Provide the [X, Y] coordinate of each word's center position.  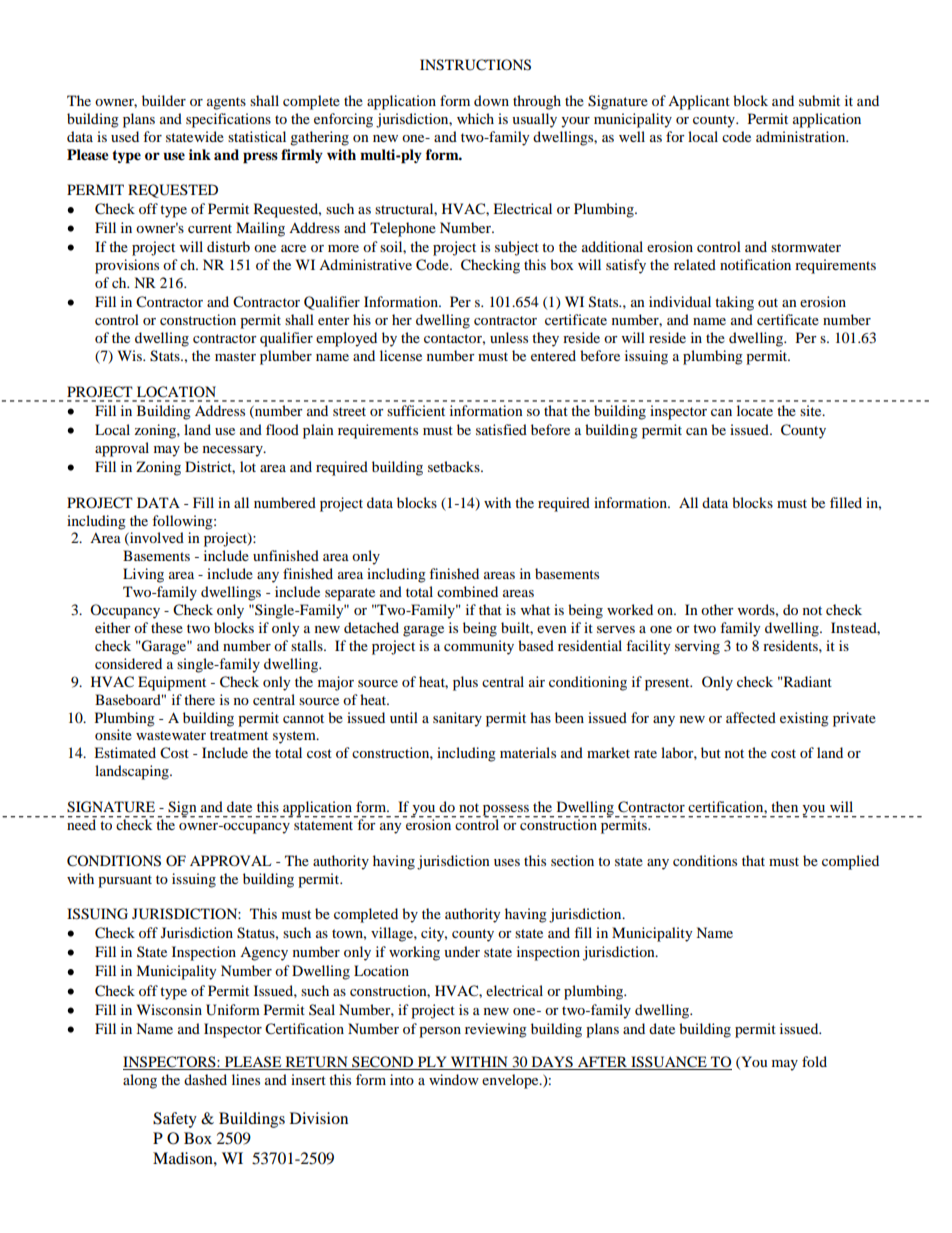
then [784, 806]
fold [814, 1061]
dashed [205, 1079]
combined [467, 591]
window [454, 1079]
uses [507, 862]
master [235, 356]
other [717, 609]
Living [143, 575]
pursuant [125, 881]
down [491, 100]
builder [164, 100]
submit [819, 100]
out [768, 302]
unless [509, 337]
